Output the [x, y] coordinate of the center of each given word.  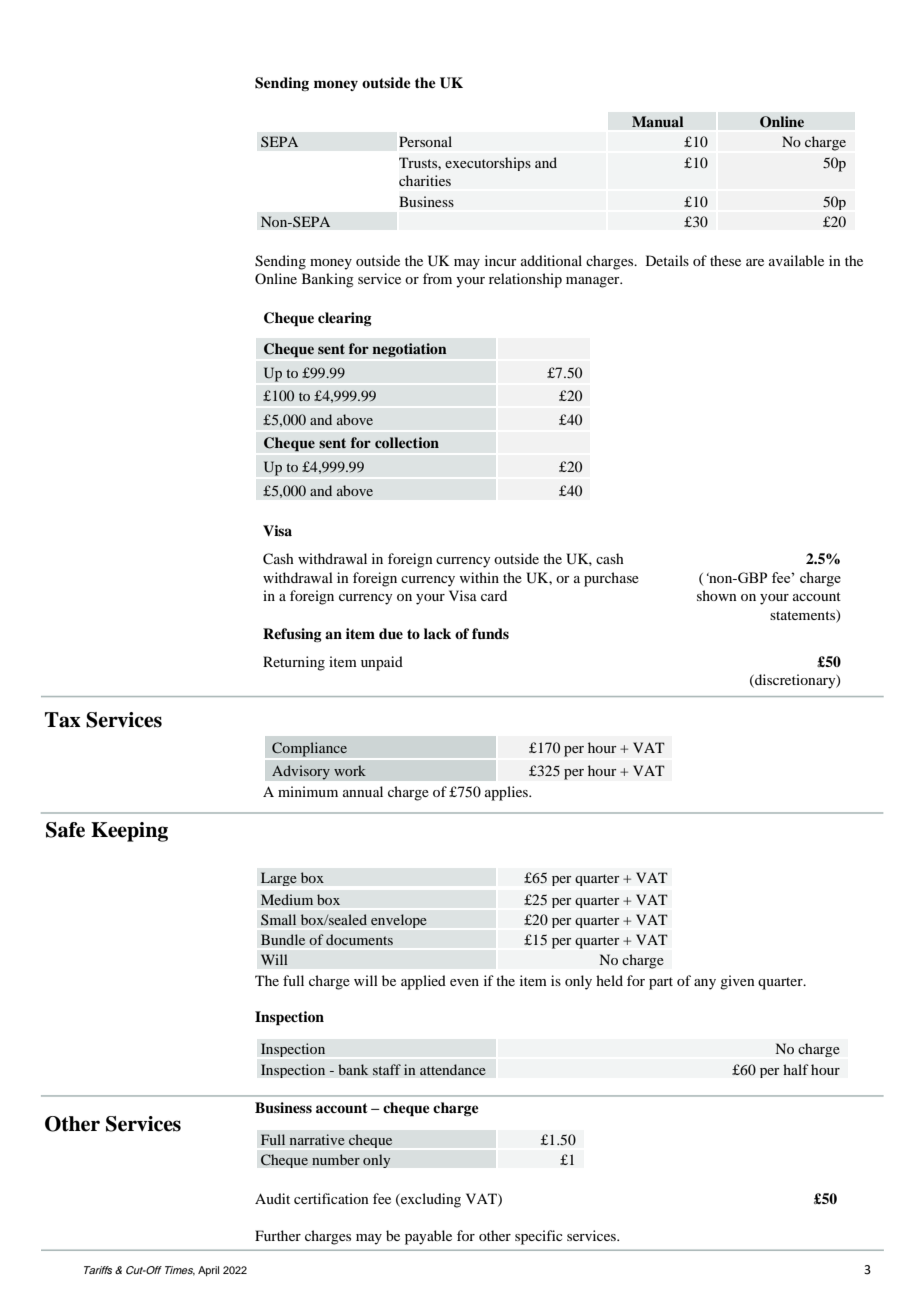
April [208, 1271]
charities [425, 180]
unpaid [382, 663]
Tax [63, 720]
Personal [425, 141]
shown [717, 595]
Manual [658, 122]
